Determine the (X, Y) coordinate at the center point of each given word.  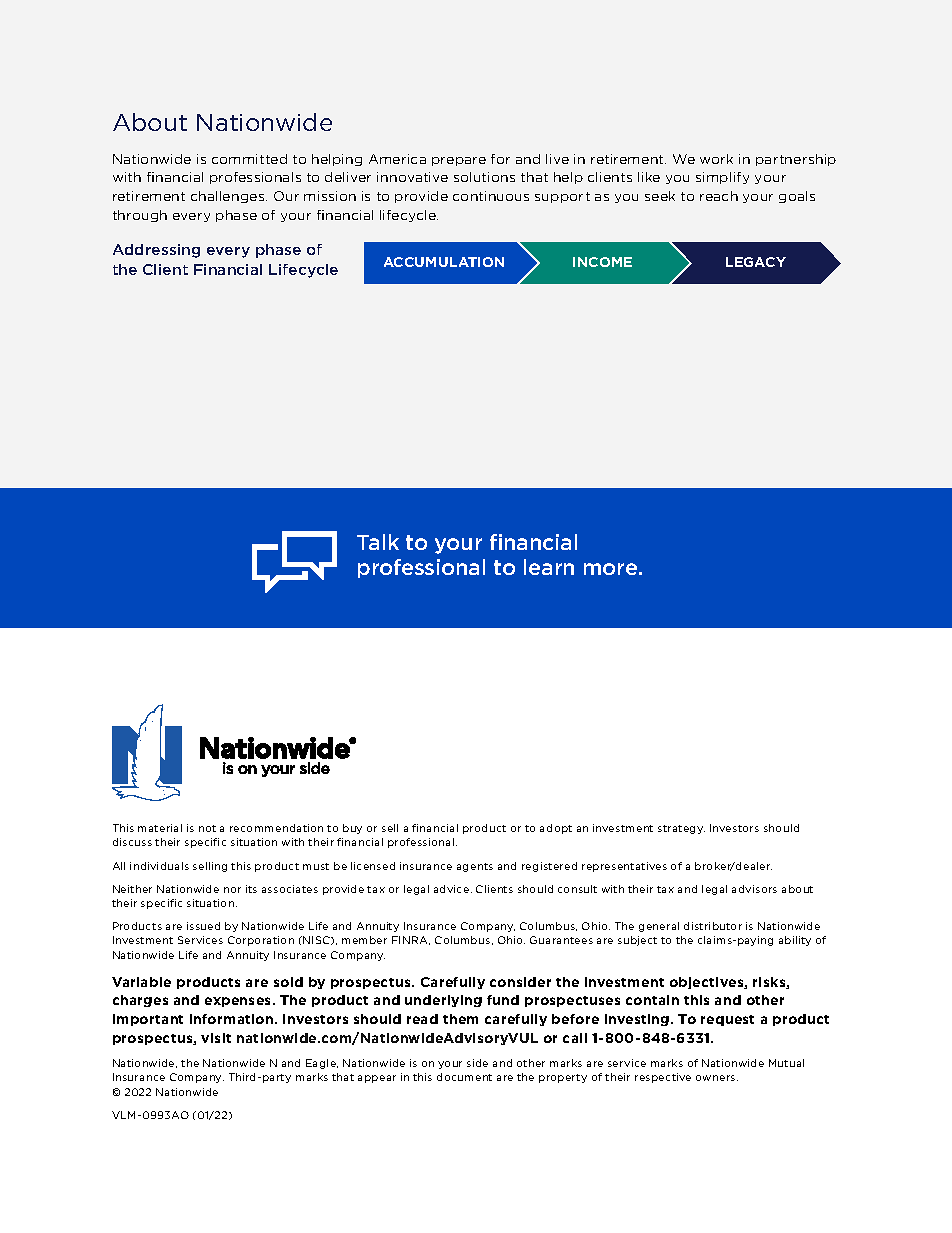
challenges (229, 197)
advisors (754, 889)
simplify (722, 178)
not (207, 828)
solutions (484, 177)
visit (216, 1038)
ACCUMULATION (444, 262)
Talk (378, 542)
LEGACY (756, 262)
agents (475, 867)
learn (549, 567)
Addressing (156, 251)
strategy (681, 829)
